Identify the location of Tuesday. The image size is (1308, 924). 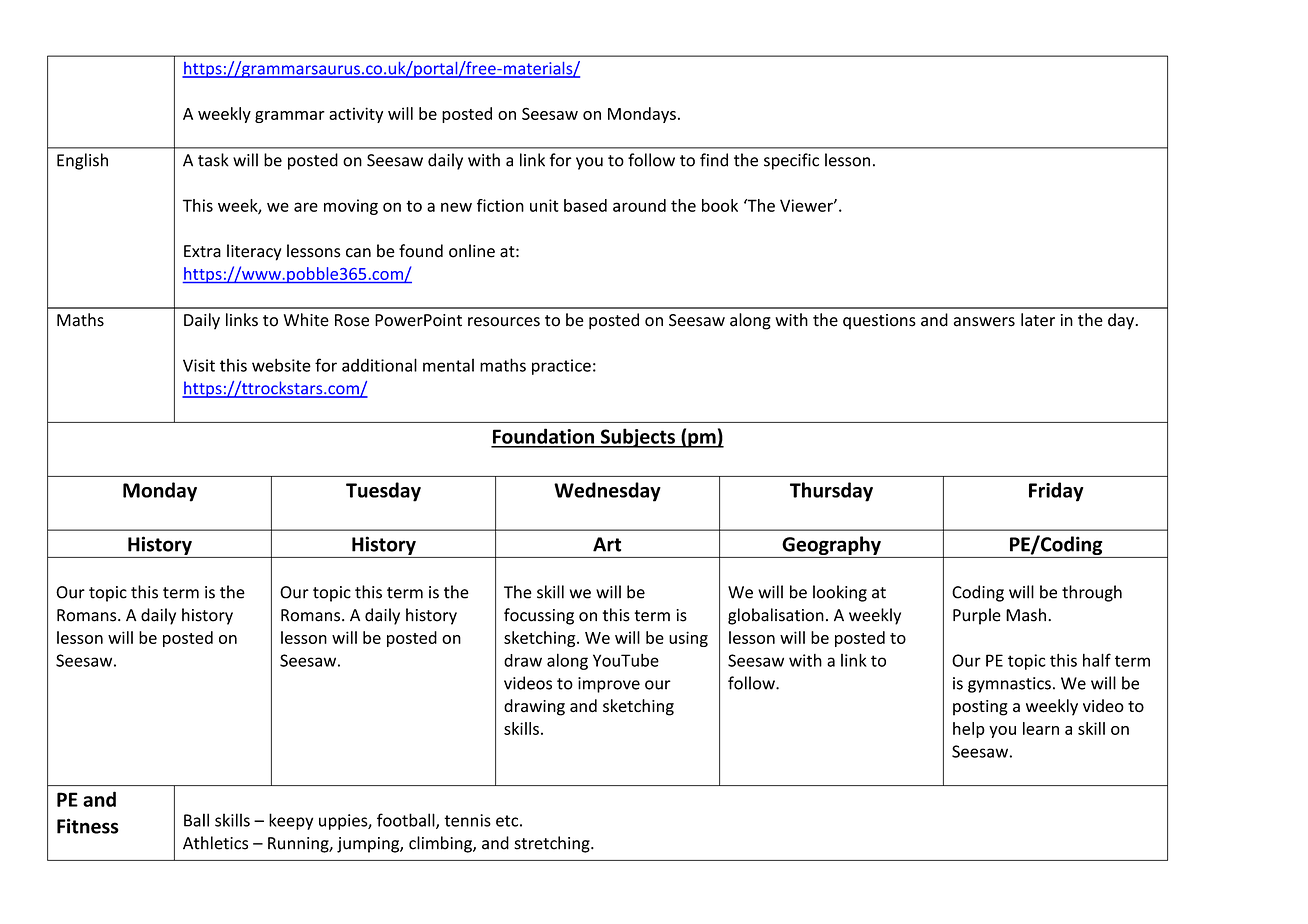
(383, 492).
